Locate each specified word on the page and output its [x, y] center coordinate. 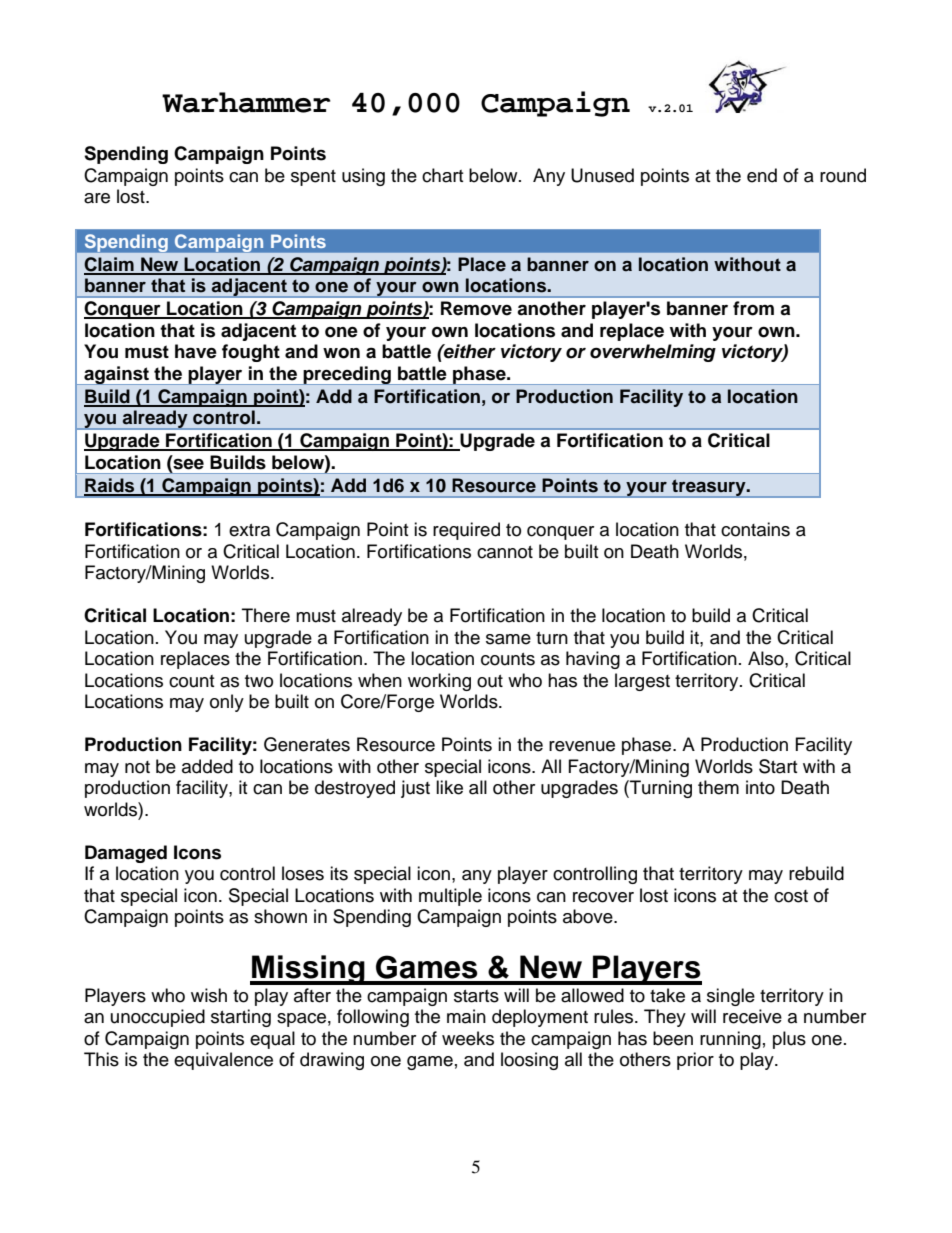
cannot [505, 552]
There [266, 615]
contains [755, 529]
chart [442, 175]
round [843, 175]
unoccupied [158, 1018]
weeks [468, 1038]
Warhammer [246, 102]
